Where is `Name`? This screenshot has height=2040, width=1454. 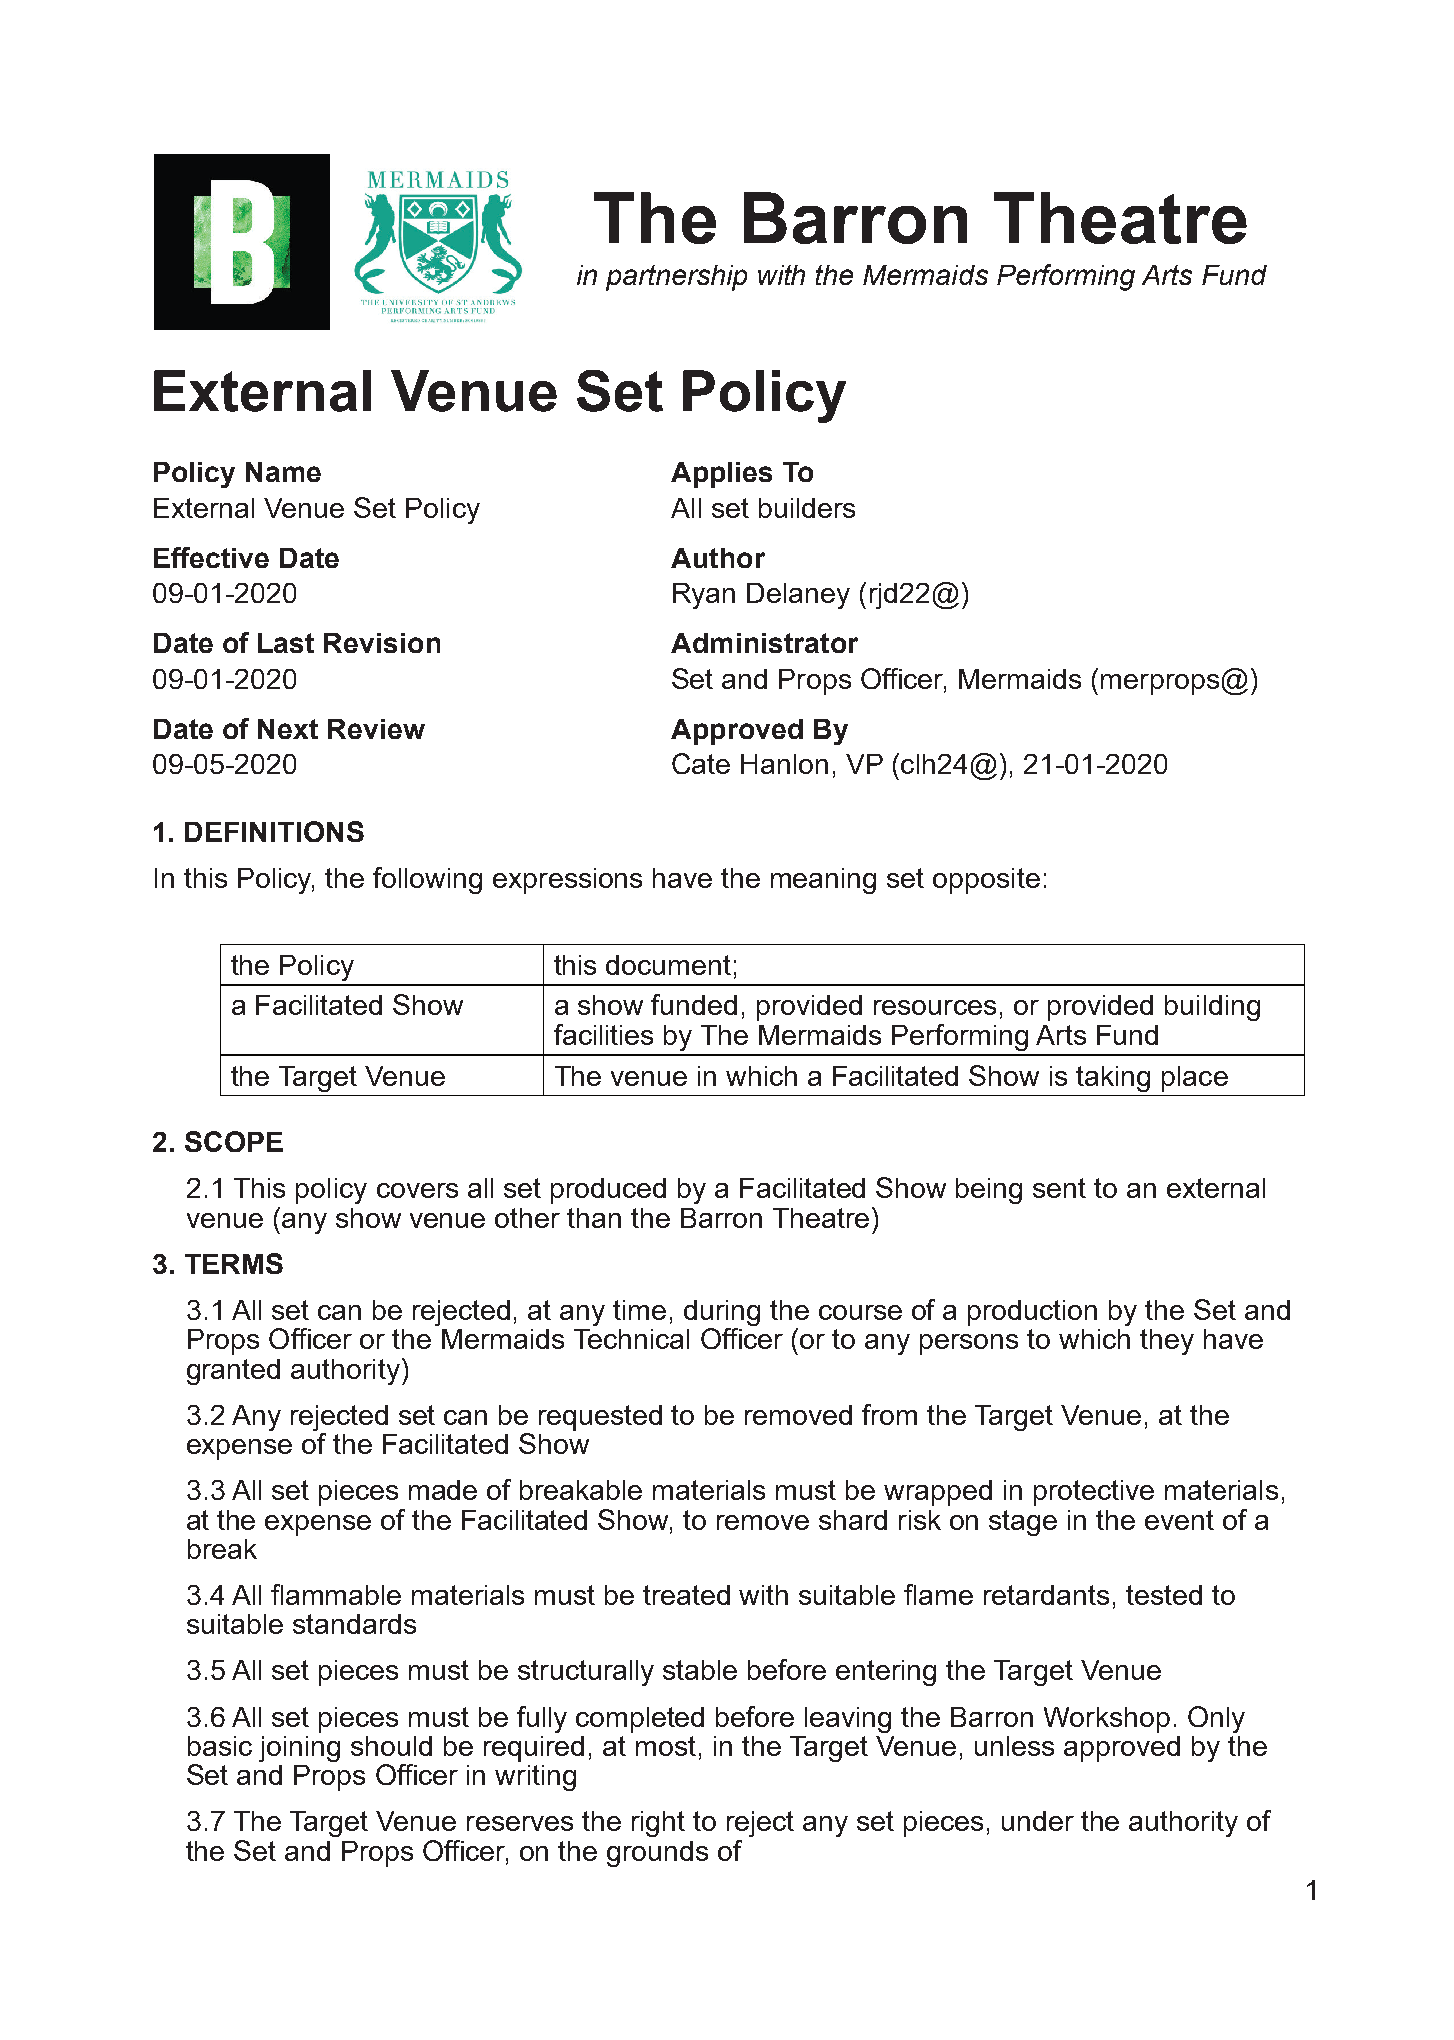 Name is located at coordinates (283, 472).
